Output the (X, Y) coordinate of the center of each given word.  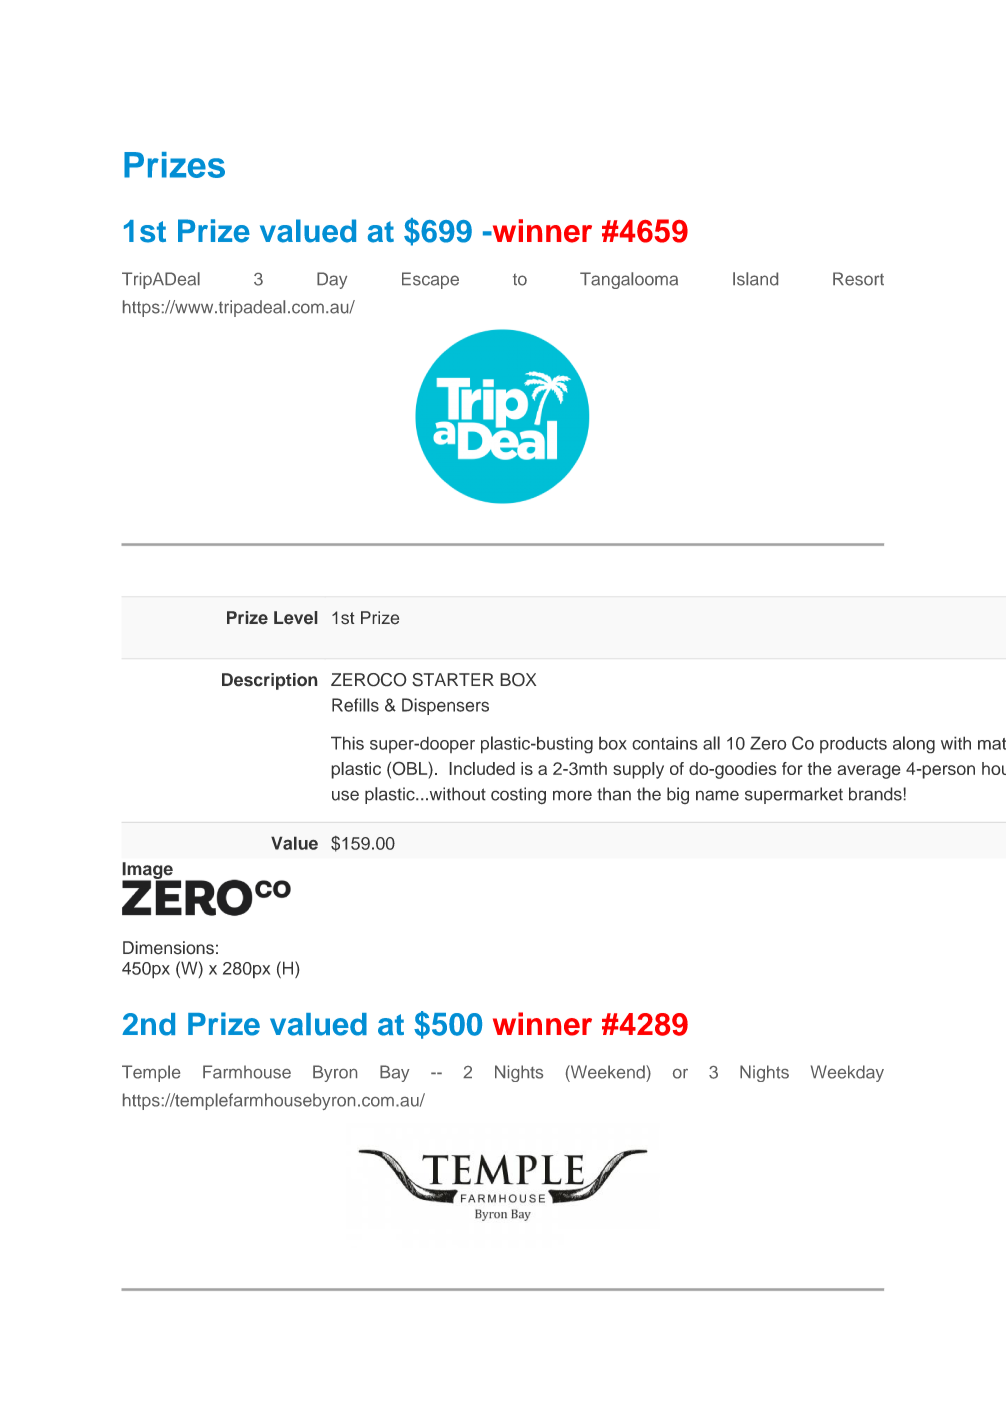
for (792, 768)
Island (755, 279)
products (853, 744)
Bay (395, 1073)
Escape (430, 280)
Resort (858, 279)
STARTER (453, 680)
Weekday (847, 1073)
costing (518, 796)
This (347, 743)
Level (296, 618)
